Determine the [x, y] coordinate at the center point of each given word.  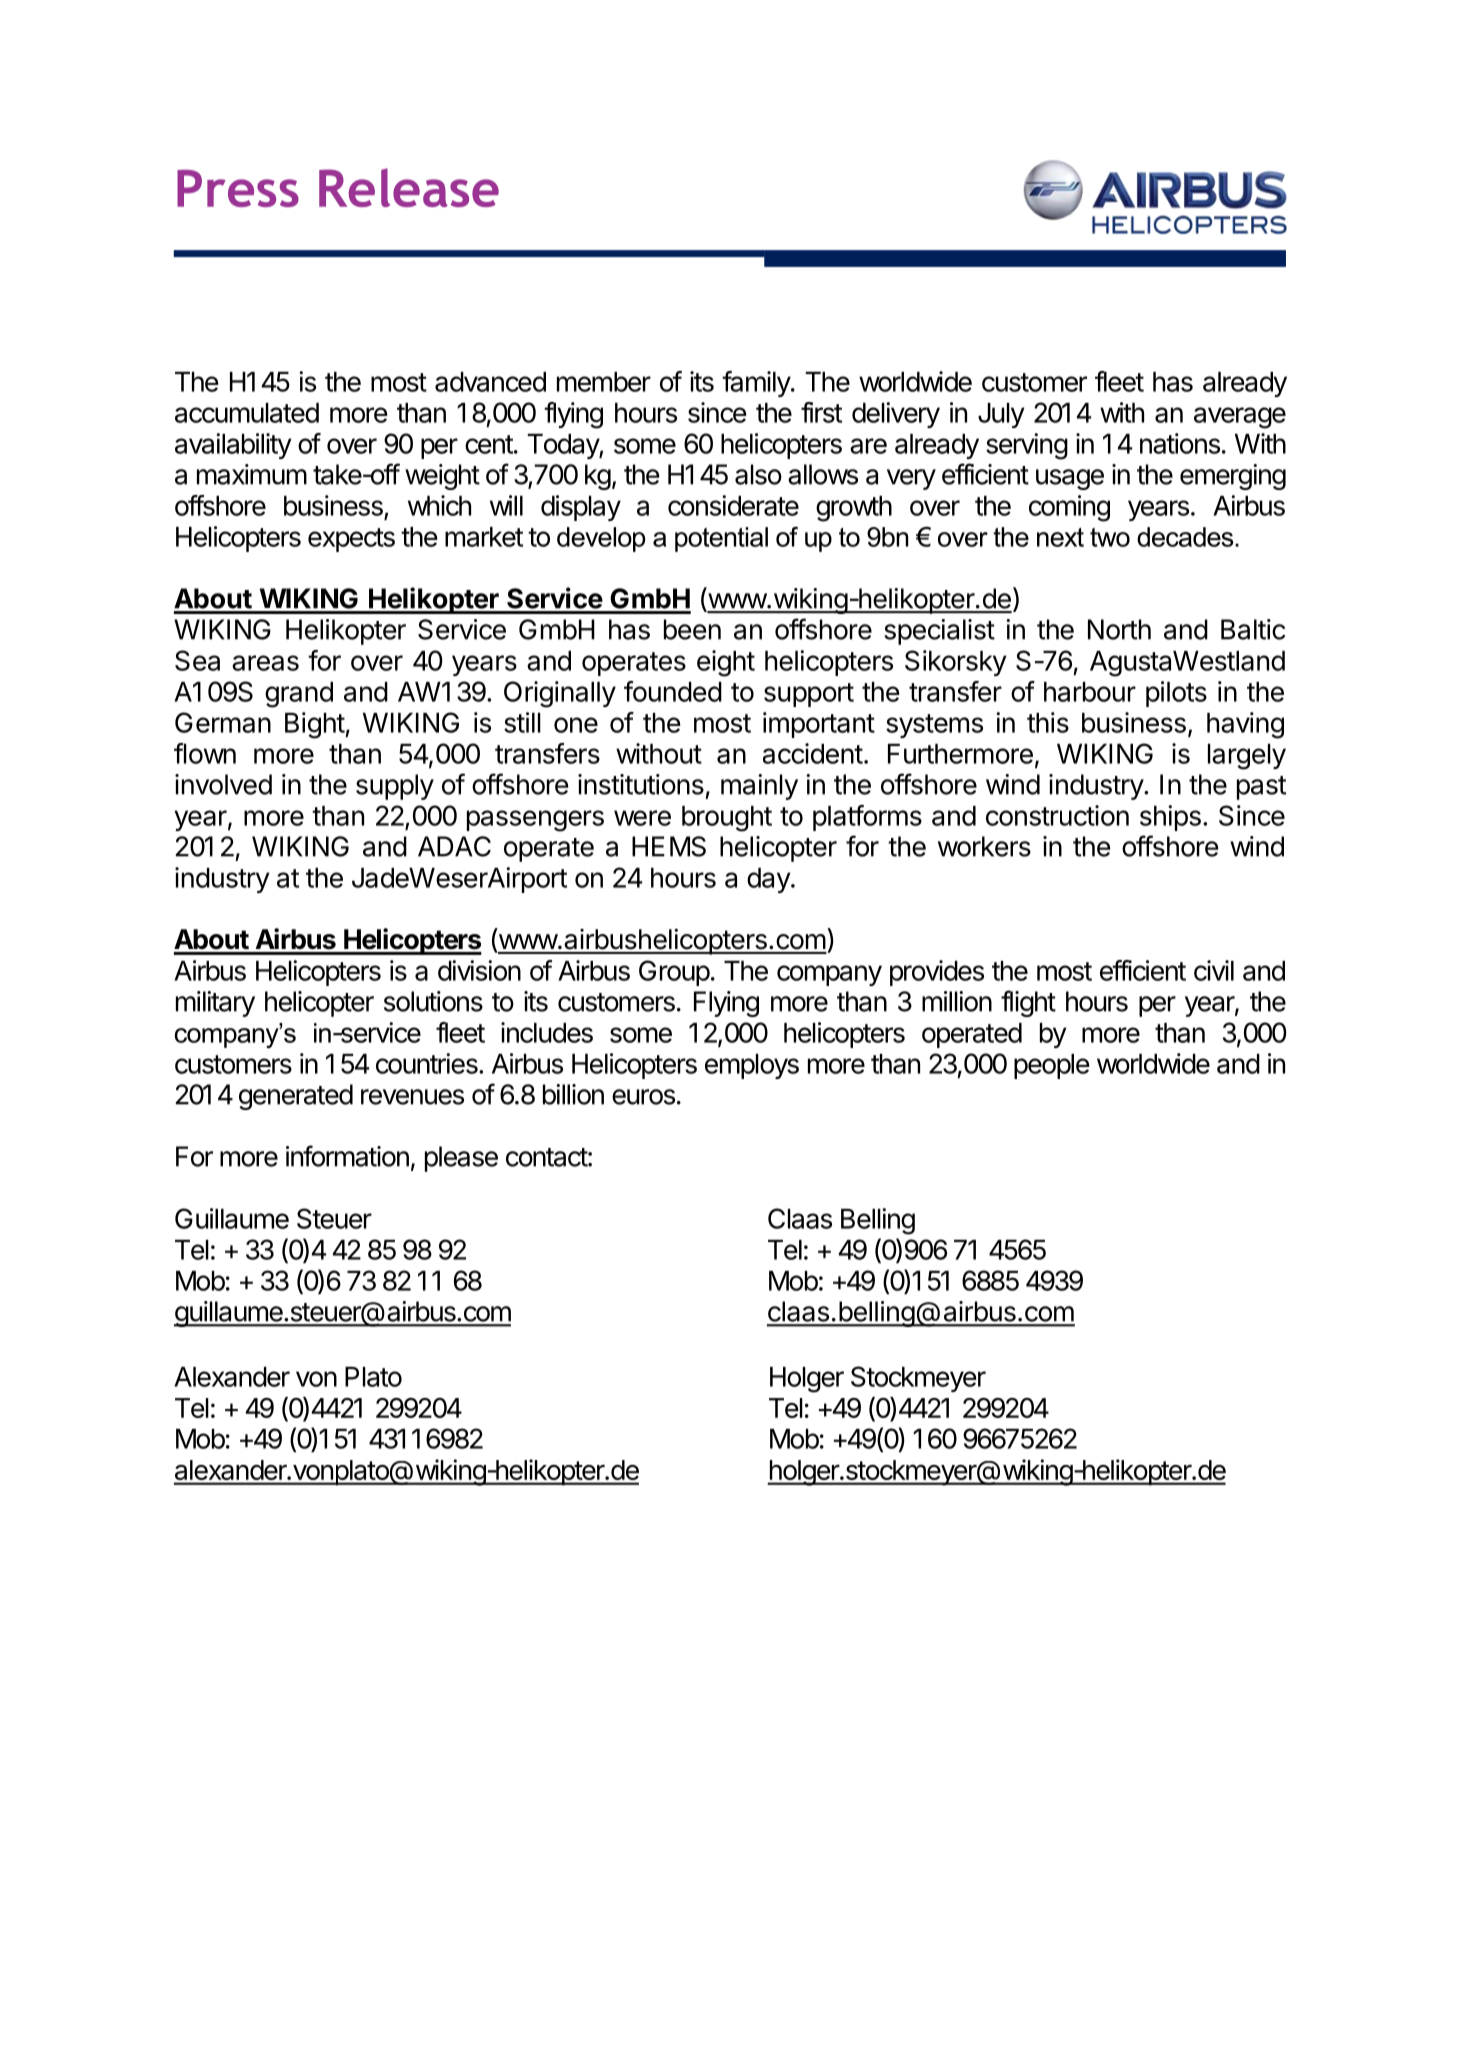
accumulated [247, 413]
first [821, 412]
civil [1214, 970]
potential [721, 539]
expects [351, 540]
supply [395, 787]
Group [674, 973]
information [347, 1156]
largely [1247, 757]
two [1110, 537]
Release [409, 187]
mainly [759, 787]
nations [1180, 443]
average [1240, 418]
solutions [433, 1001]
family [757, 384]
